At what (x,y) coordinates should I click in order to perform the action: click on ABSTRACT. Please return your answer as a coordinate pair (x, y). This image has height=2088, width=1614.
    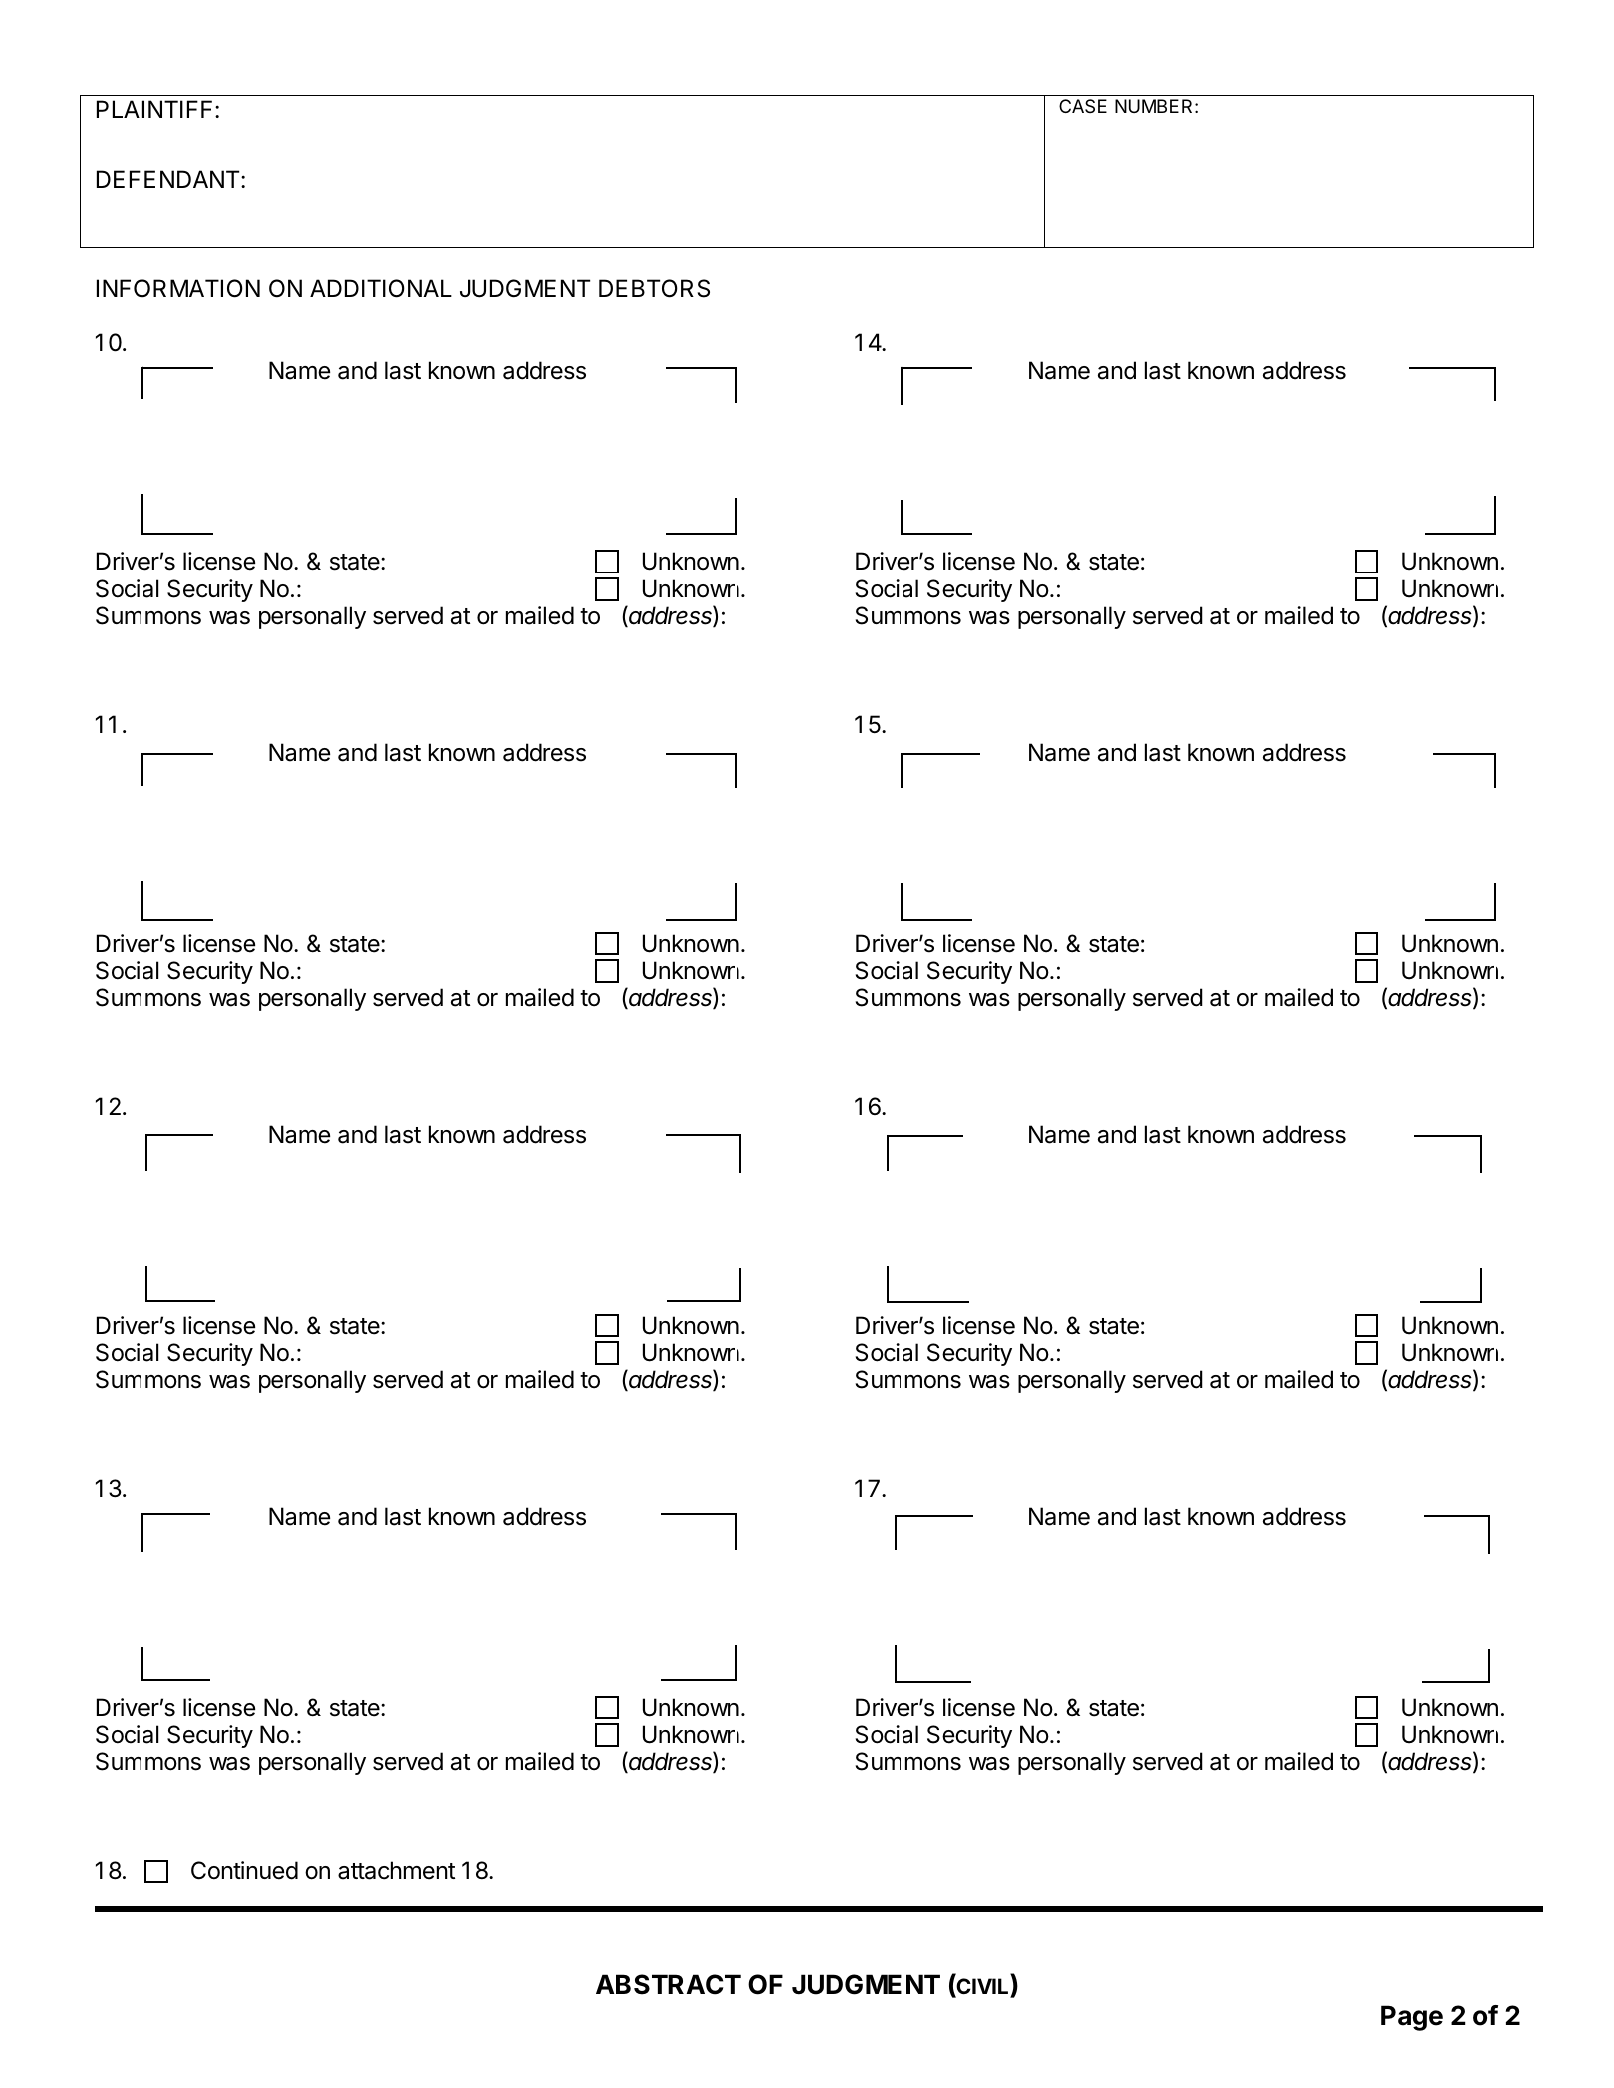
    Looking at the image, I should click on (668, 1984).
